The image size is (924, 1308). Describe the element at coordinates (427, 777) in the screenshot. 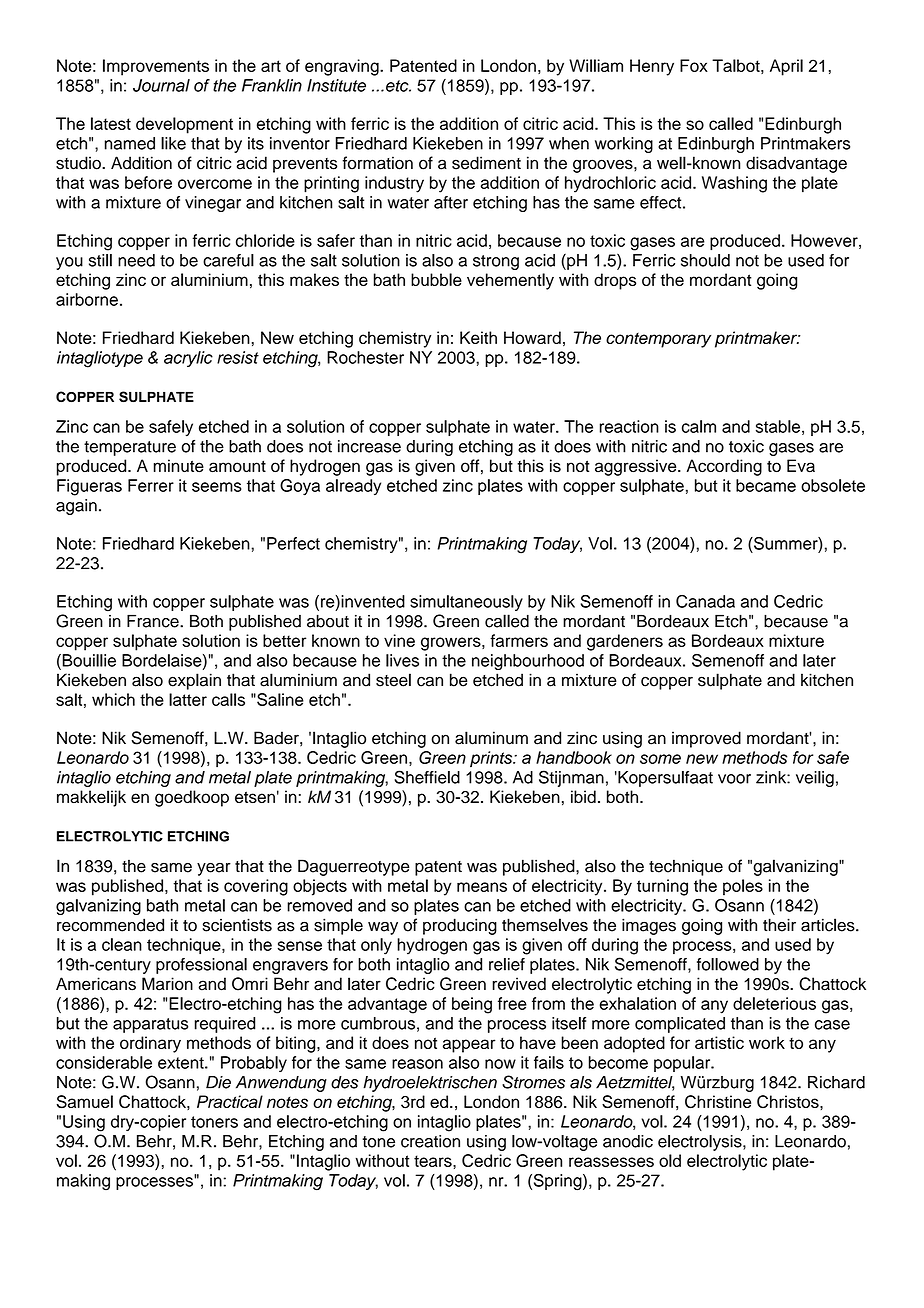

I see `Sheffield` at that location.
